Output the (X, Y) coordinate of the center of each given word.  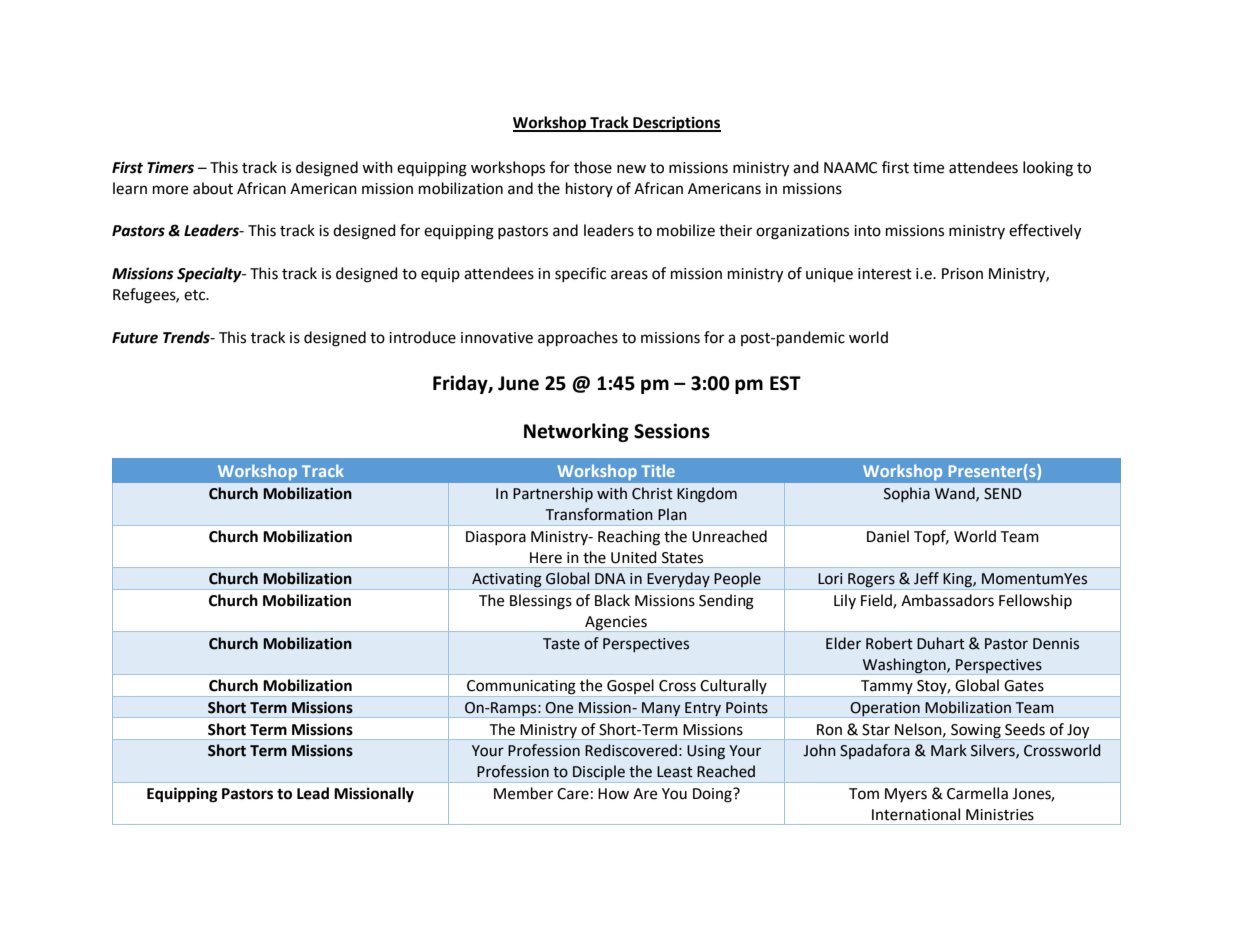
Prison (962, 274)
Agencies (616, 624)
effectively (1045, 232)
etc (196, 295)
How (613, 794)
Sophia (907, 494)
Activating (507, 581)
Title (658, 470)
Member (523, 793)
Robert (889, 643)
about (213, 188)
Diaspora (496, 538)
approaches (578, 339)
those (593, 167)
